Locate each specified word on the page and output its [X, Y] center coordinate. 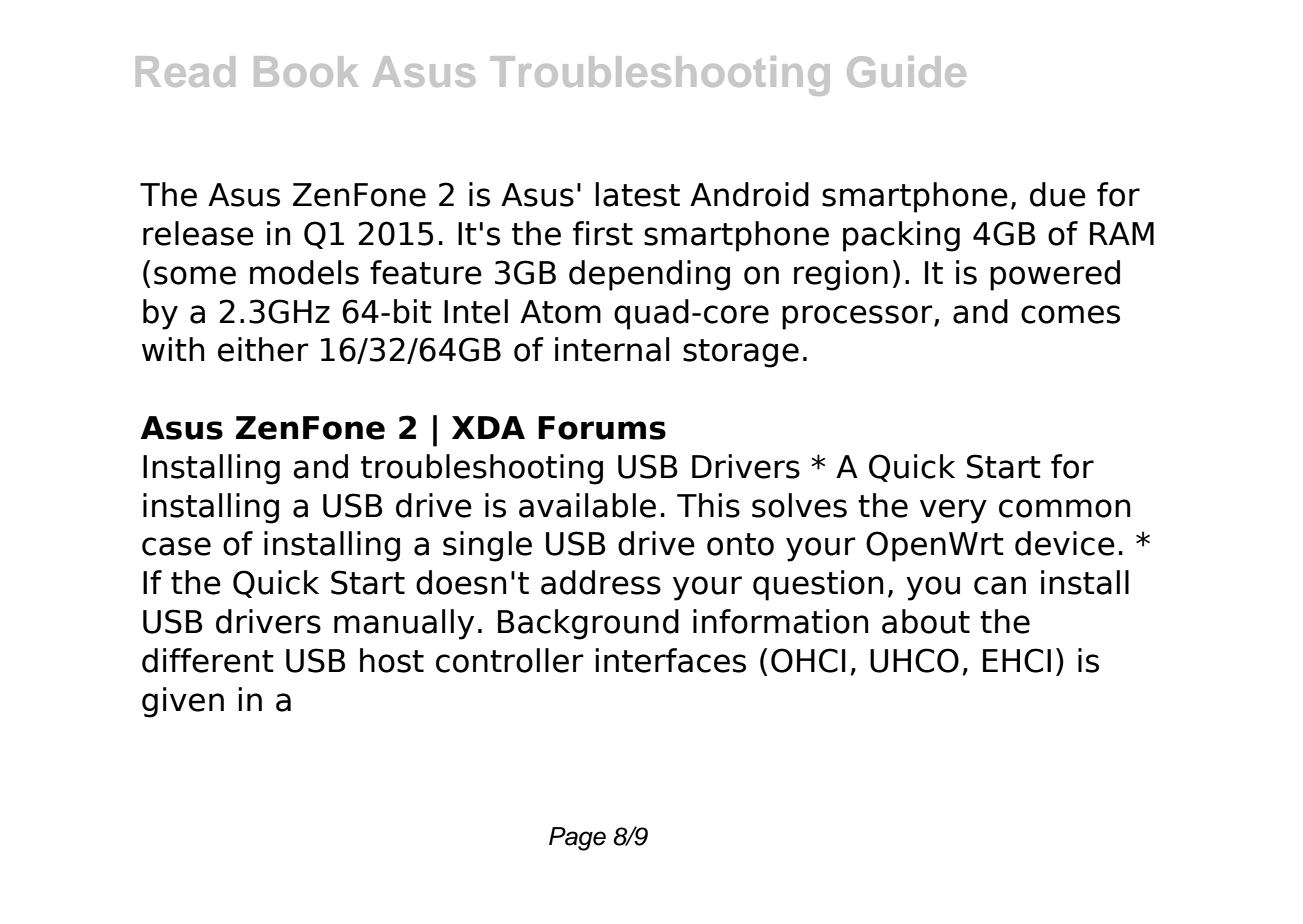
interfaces [670, 660]
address [601, 582]
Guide [906, 71]
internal [612, 349]
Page [577, 839]
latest [637, 194]
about [926, 621]
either [263, 349]
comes [1070, 314]
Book [306, 71]
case [176, 546]
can [1000, 585]
